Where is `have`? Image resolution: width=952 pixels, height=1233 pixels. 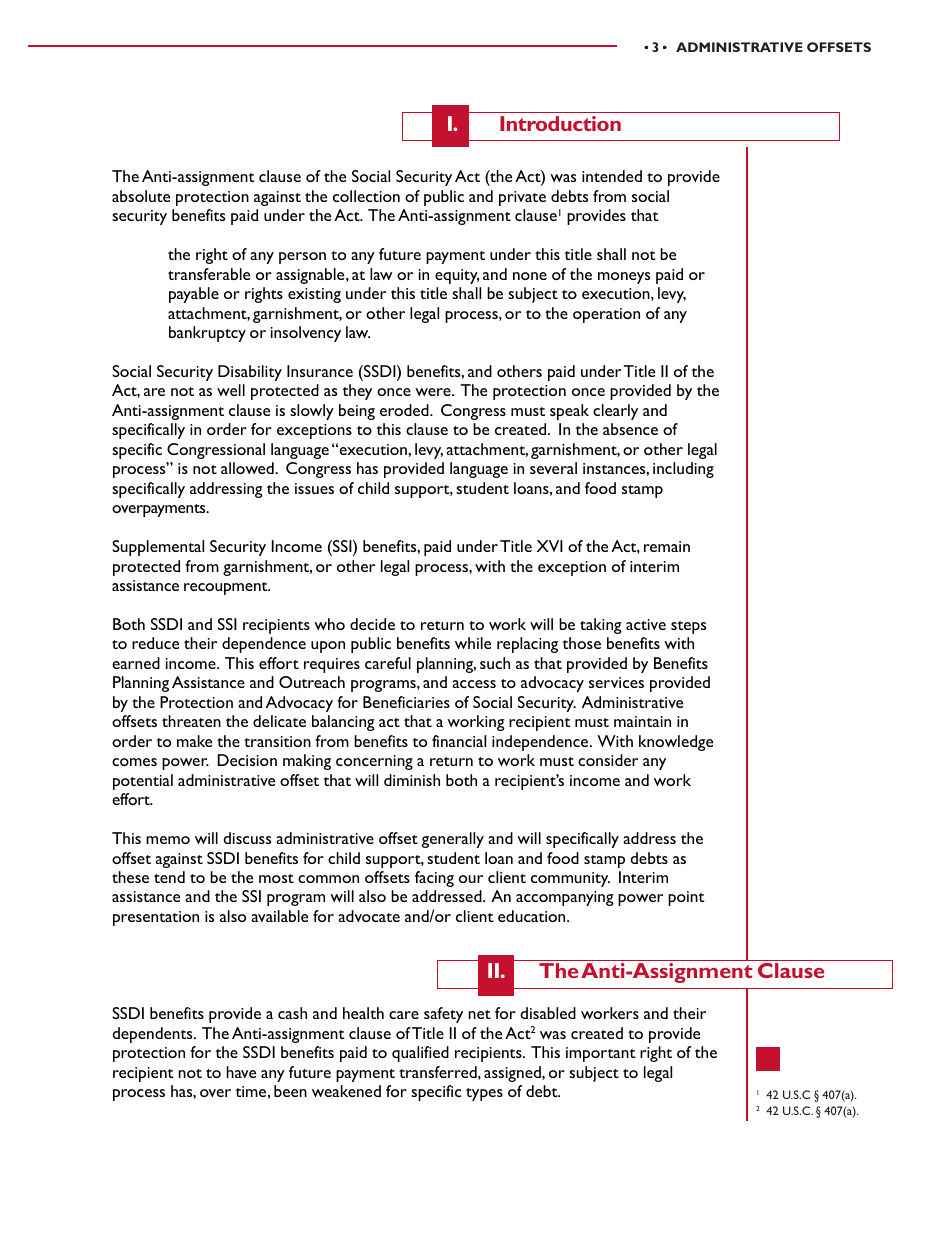
have is located at coordinates (241, 1072).
